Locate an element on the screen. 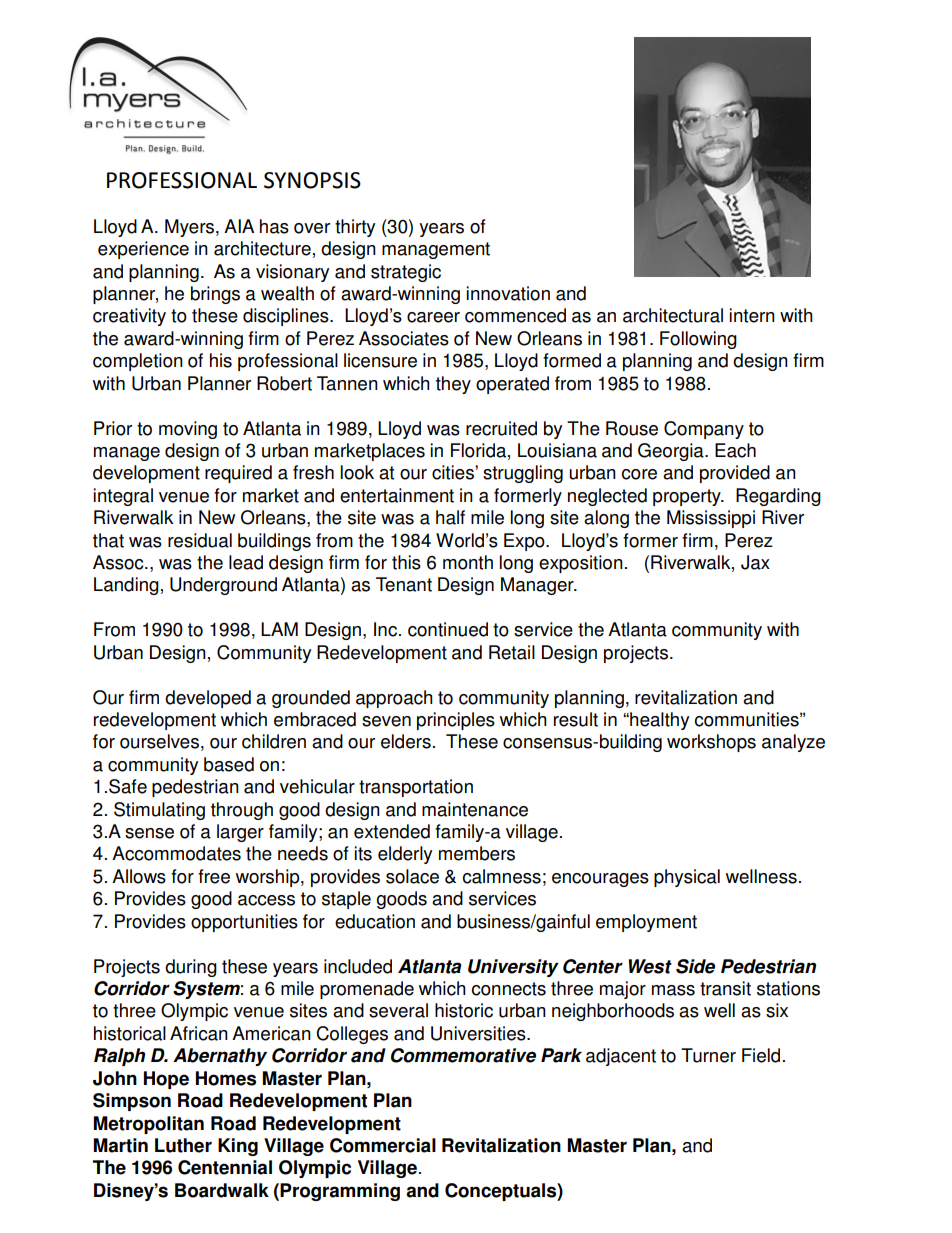  strategic is located at coordinates (406, 273).
